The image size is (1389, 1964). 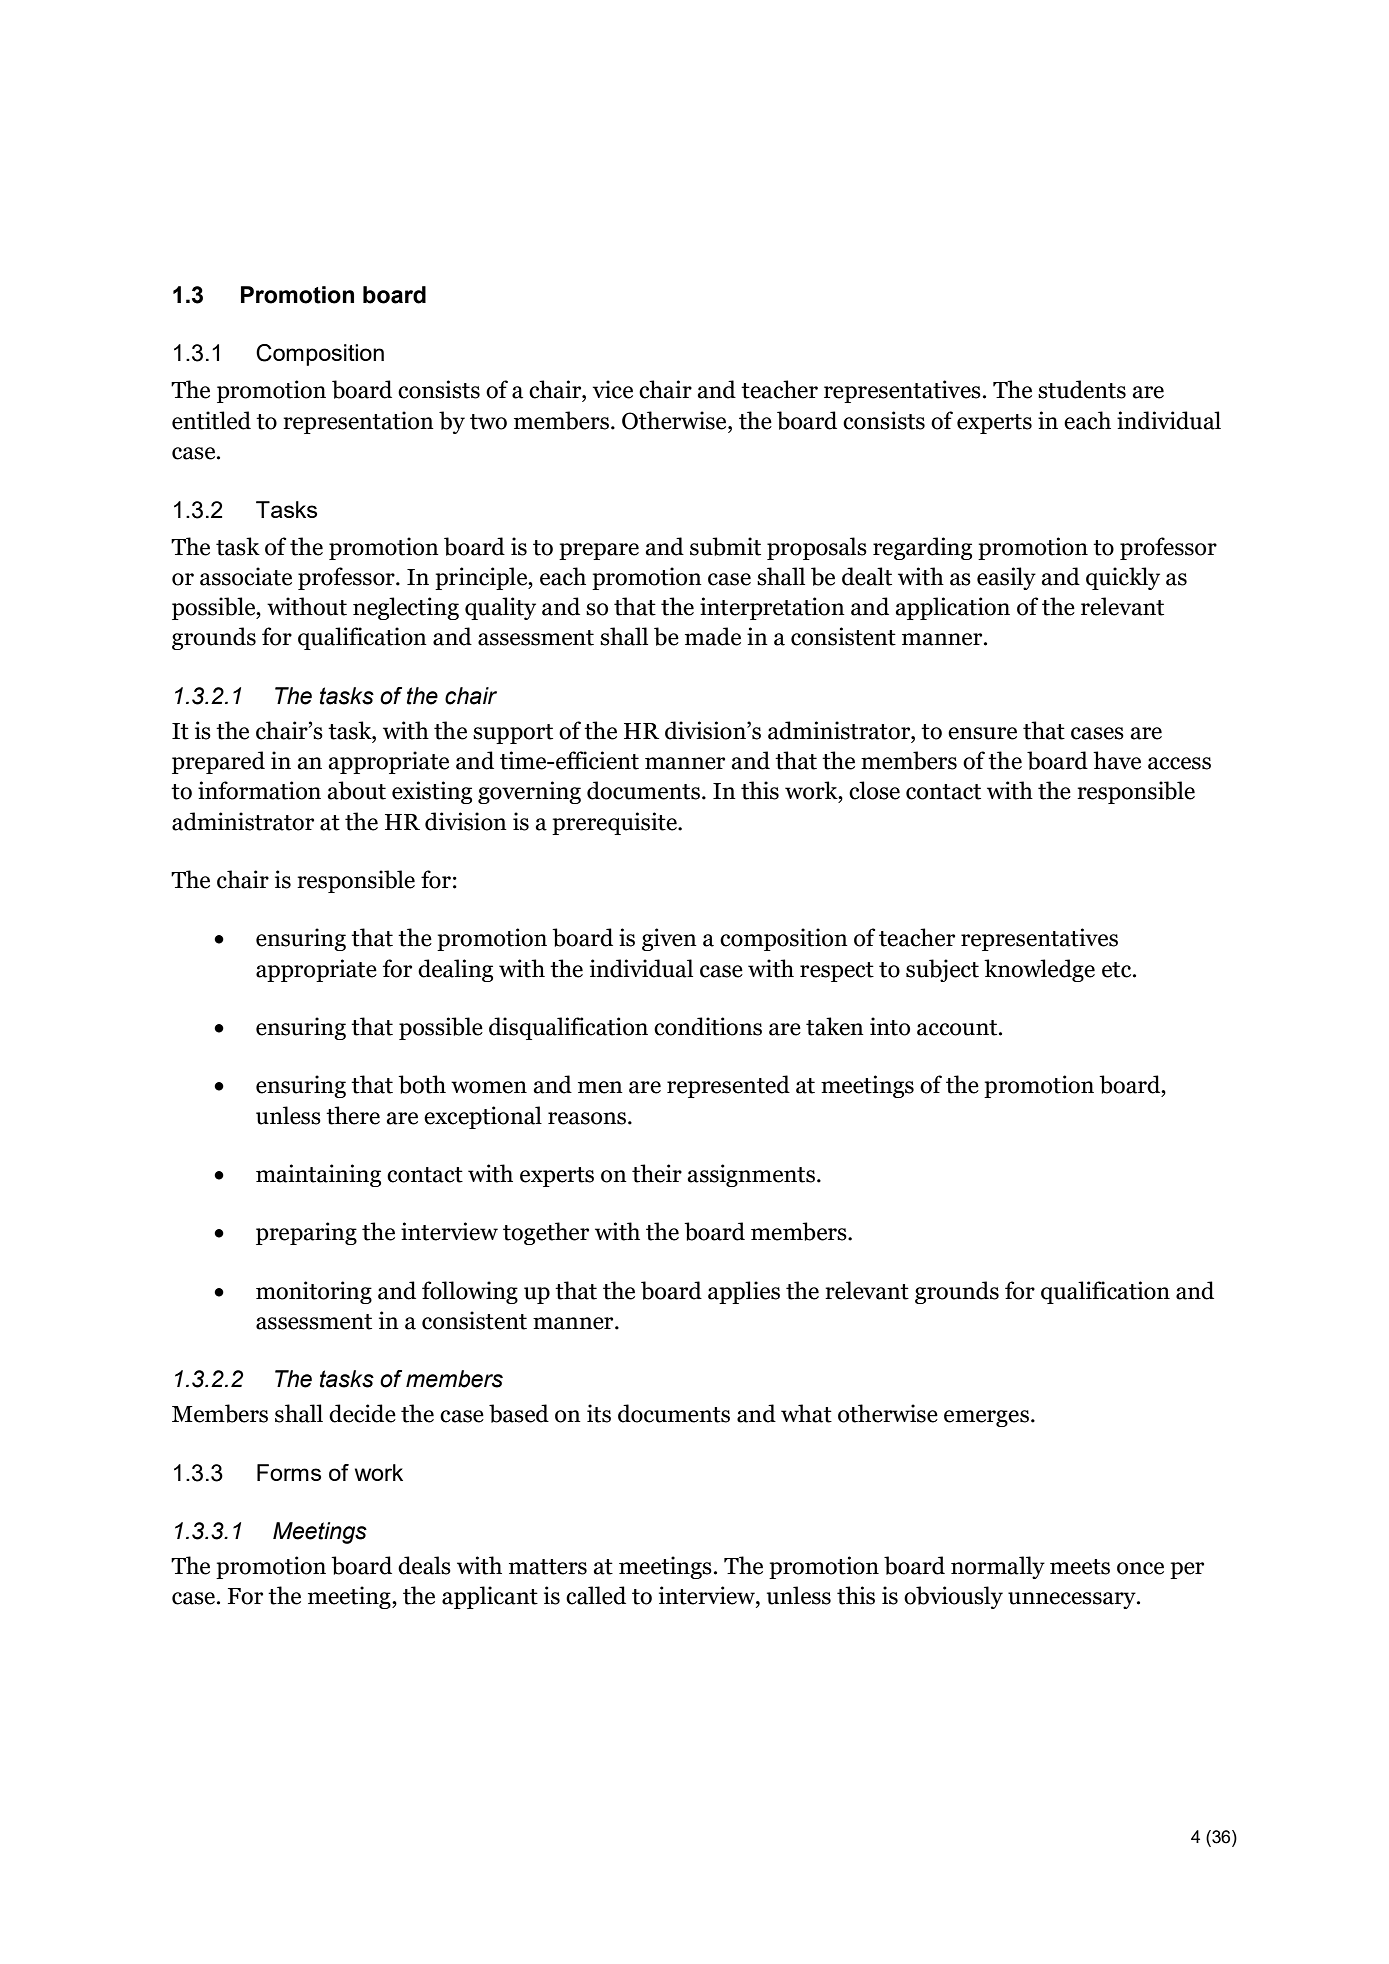 What do you see at coordinates (1082, 389) in the screenshot?
I see `students` at bounding box center [1082, 389].
